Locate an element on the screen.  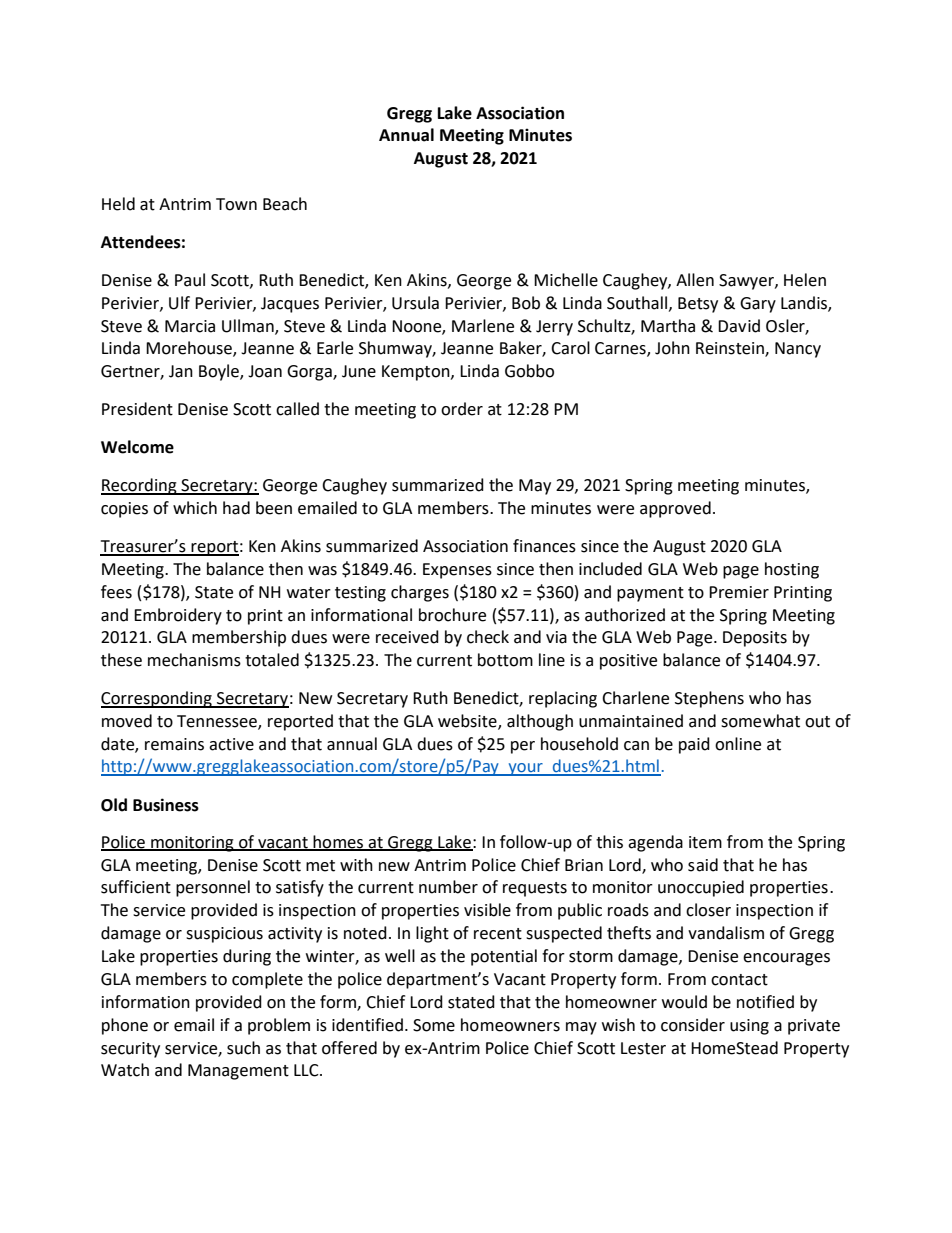
approved is located at coordinates (675, 509).
